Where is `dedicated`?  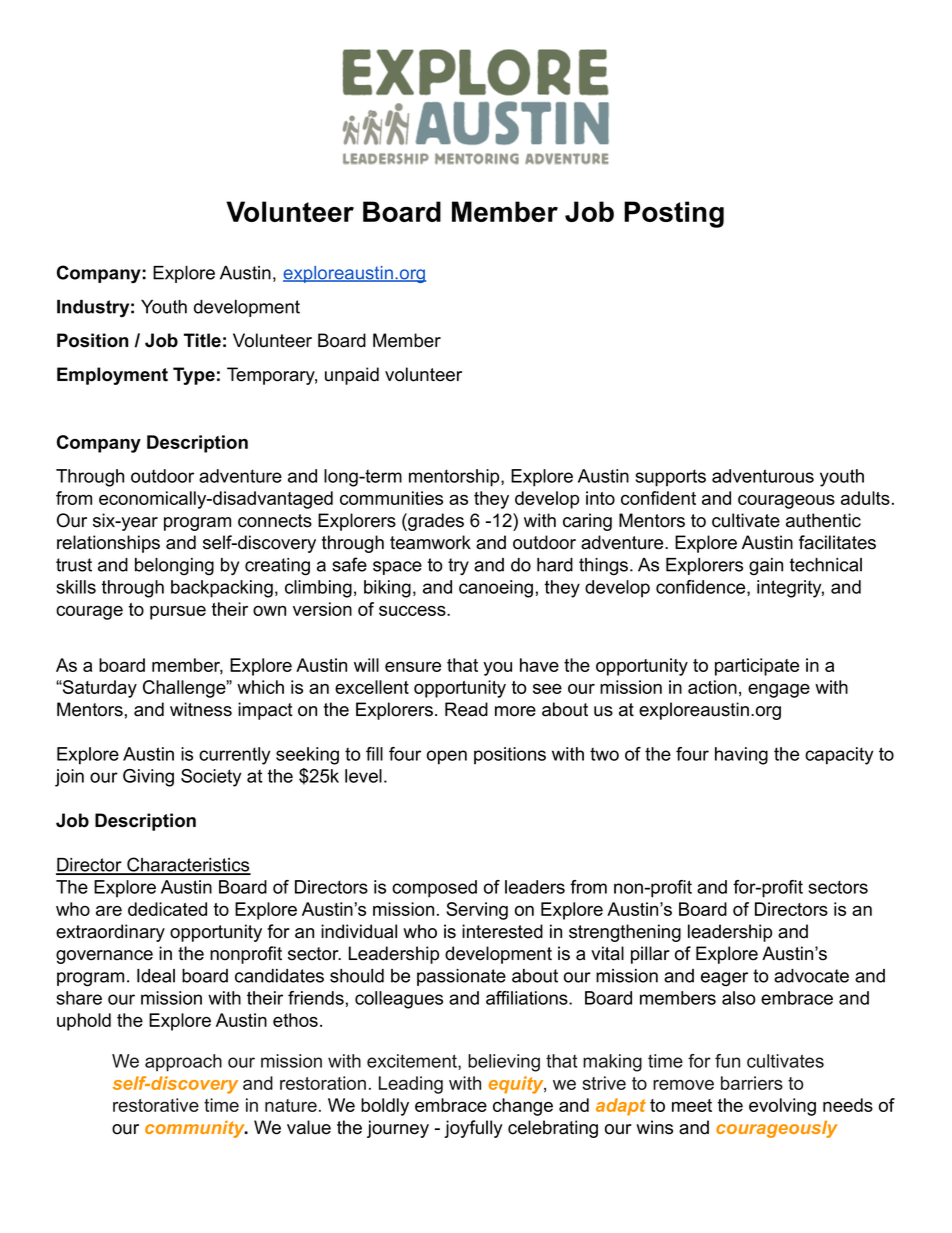 dedicated is located at coordinates (167, 909).
